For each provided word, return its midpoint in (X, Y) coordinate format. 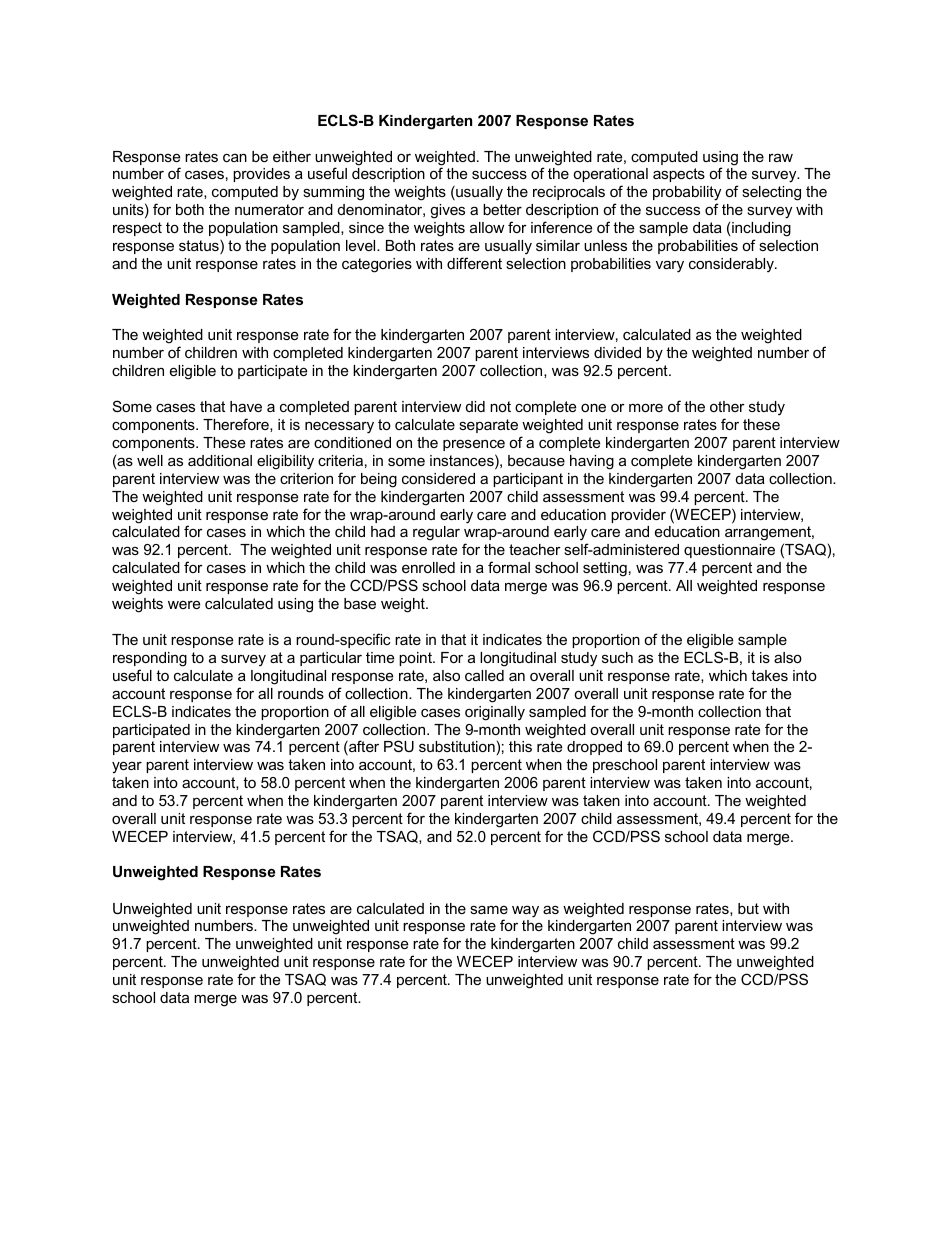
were (184, 604)
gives (447, 211)
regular (436, 533)
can (235, 157)
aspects (679, 175)
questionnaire (729, 551)
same (489, 909)
